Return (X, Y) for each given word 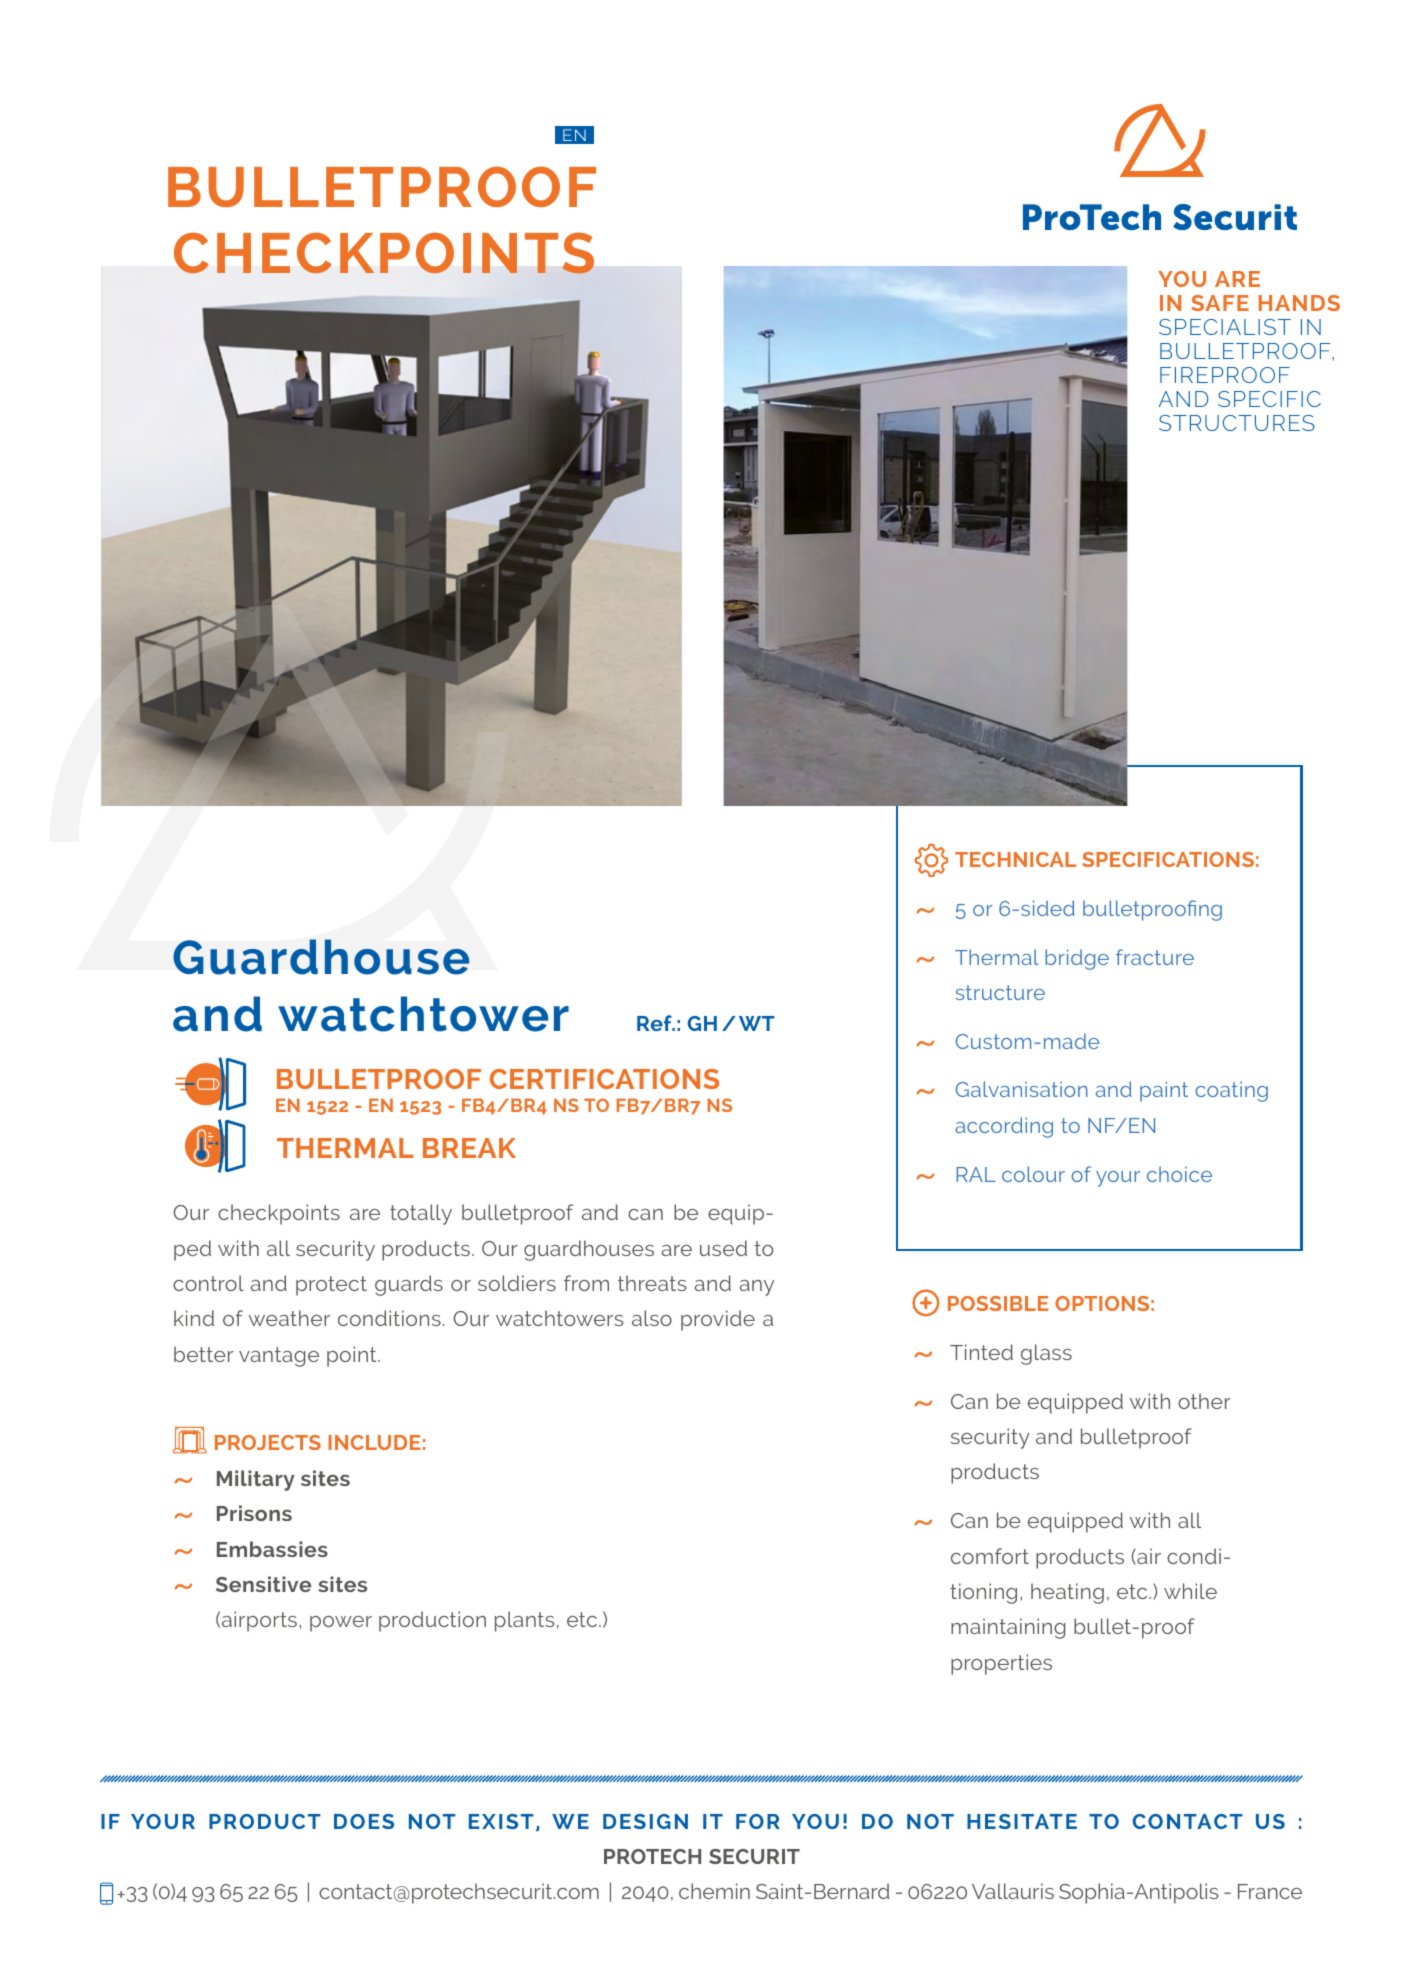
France (1270, 1891)
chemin (714, 1891)
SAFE (1220, 303)
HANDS (1299, 303)
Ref (655, 1023)
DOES (364, 1821)
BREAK (469, 1148)
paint (1164, 1091)
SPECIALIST (1225, 327)
